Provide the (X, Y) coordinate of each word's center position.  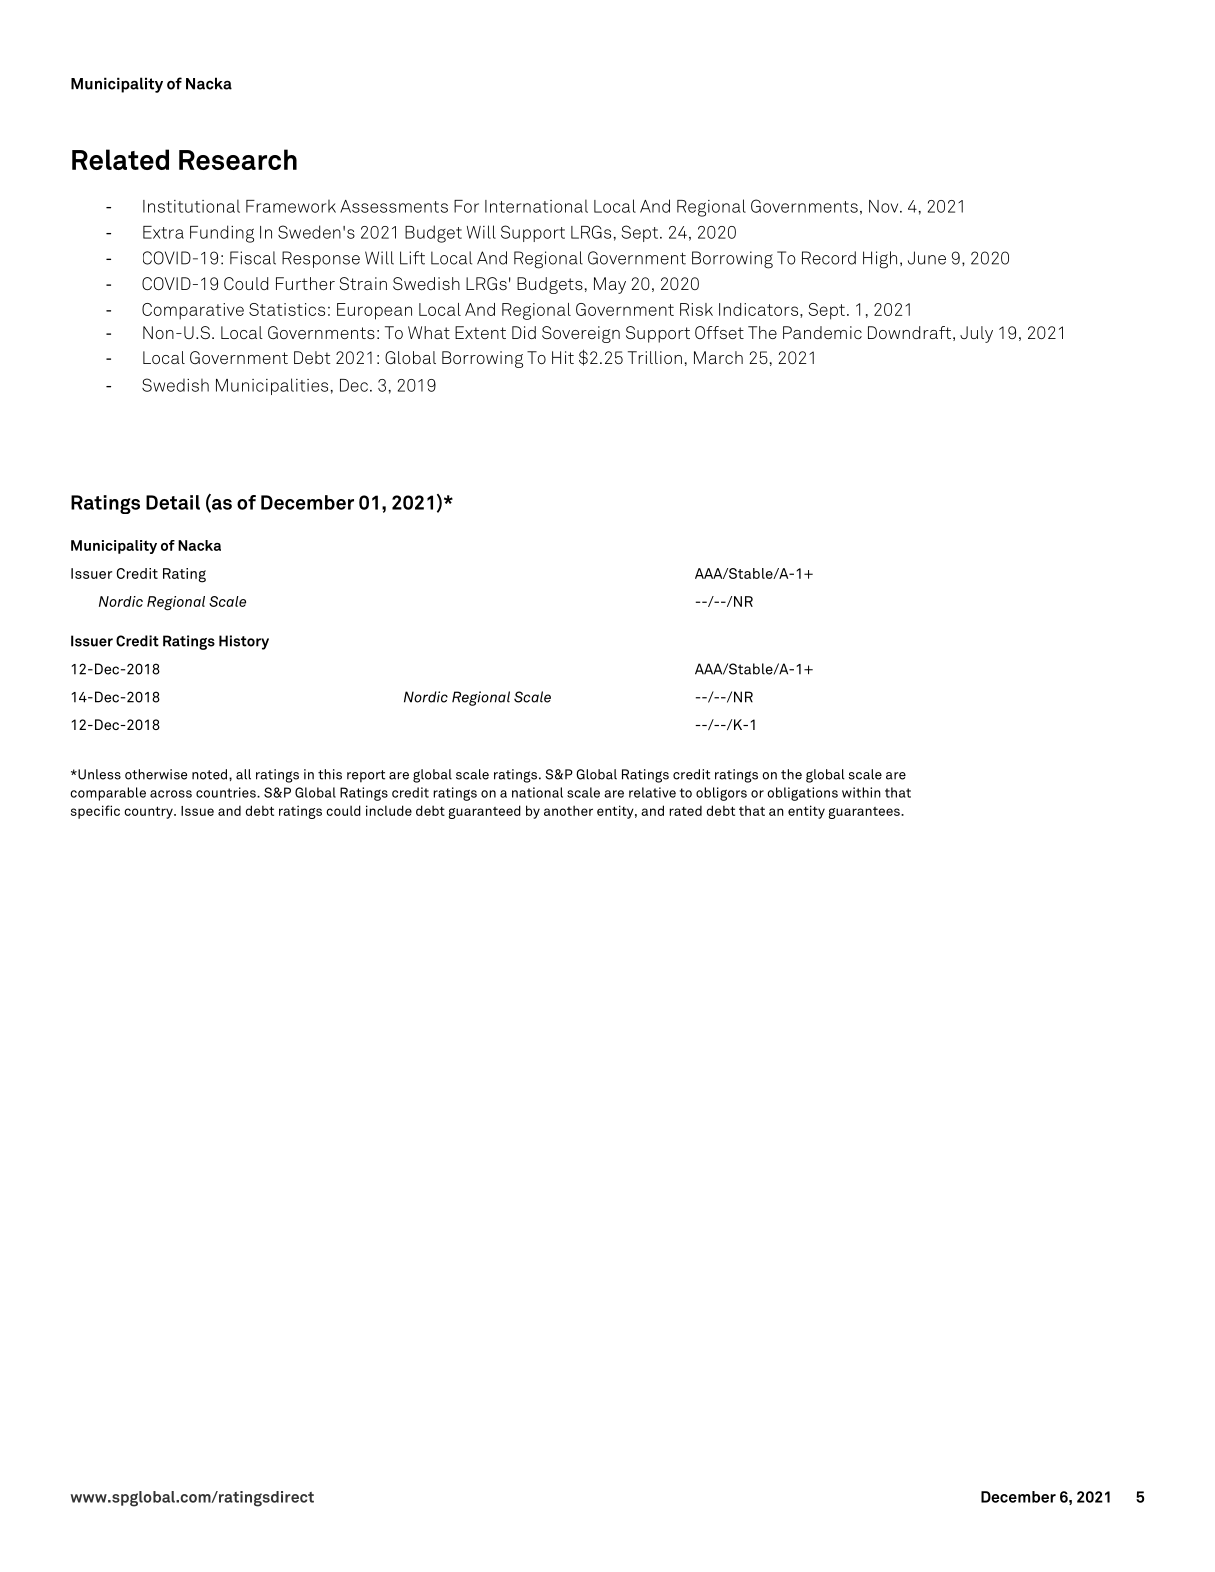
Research (238, 159)
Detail (173, 502)
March (718, 357)
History (244, 642)
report (366, 776)
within (861, 792)
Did (524, 332)
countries (227, 792)
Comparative (193, 311)
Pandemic (822, 332)
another (568, 810)
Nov (885, 206)
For (466, 206)
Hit (563, 357)
